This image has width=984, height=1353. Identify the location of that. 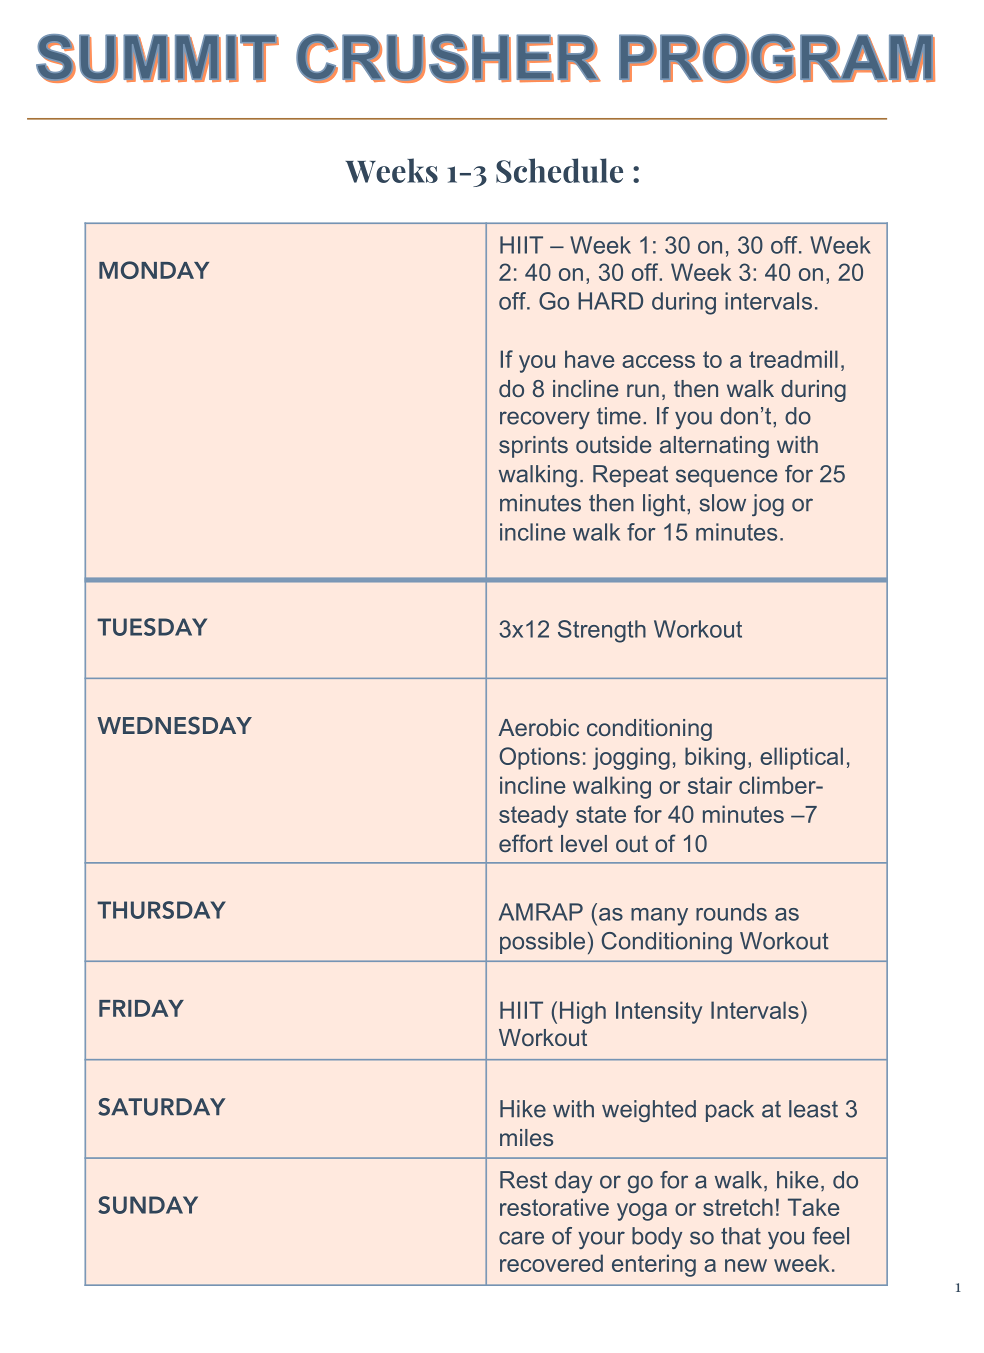
(741, 1236).
